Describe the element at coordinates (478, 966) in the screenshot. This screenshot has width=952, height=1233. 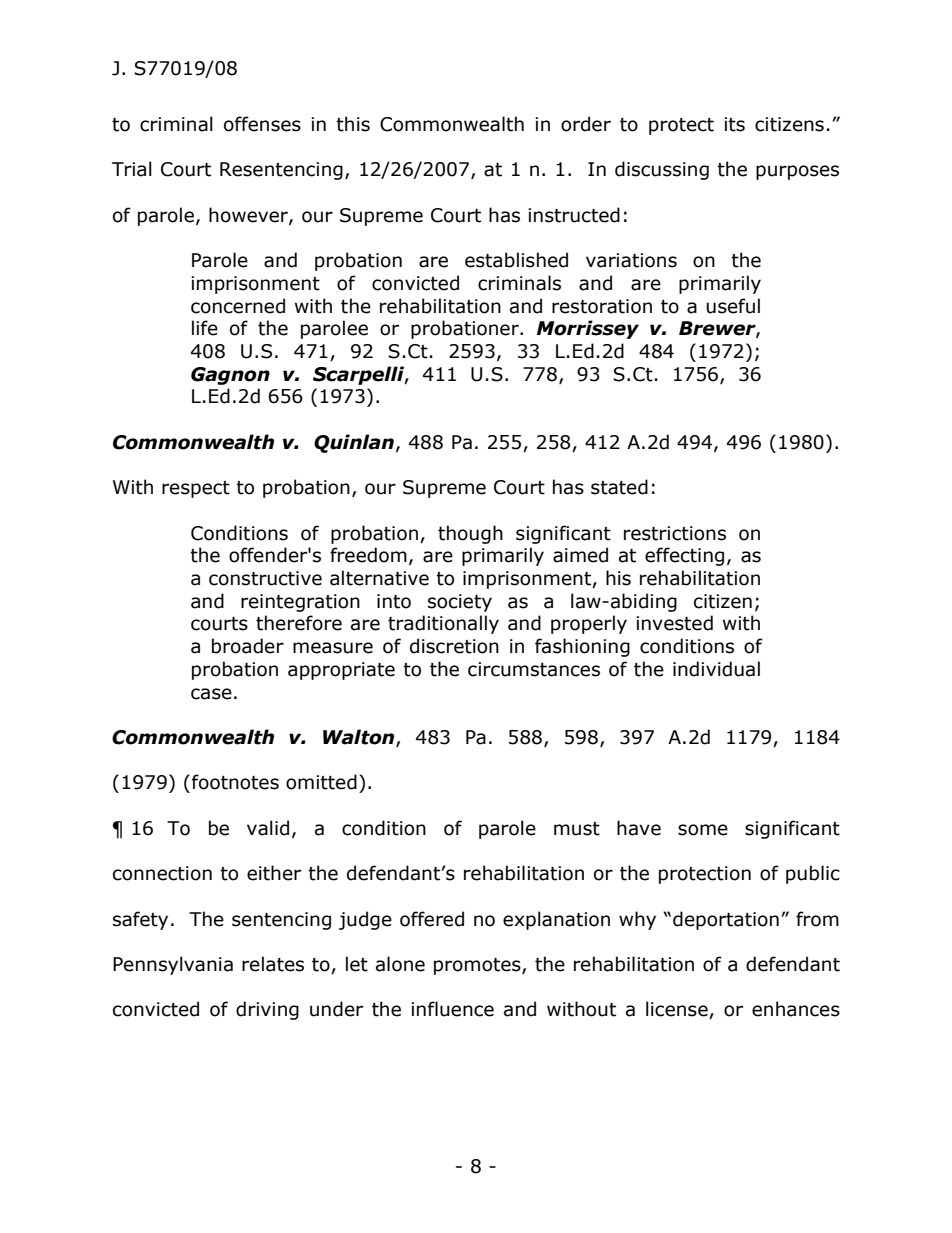
I see `promotes` at that location.
